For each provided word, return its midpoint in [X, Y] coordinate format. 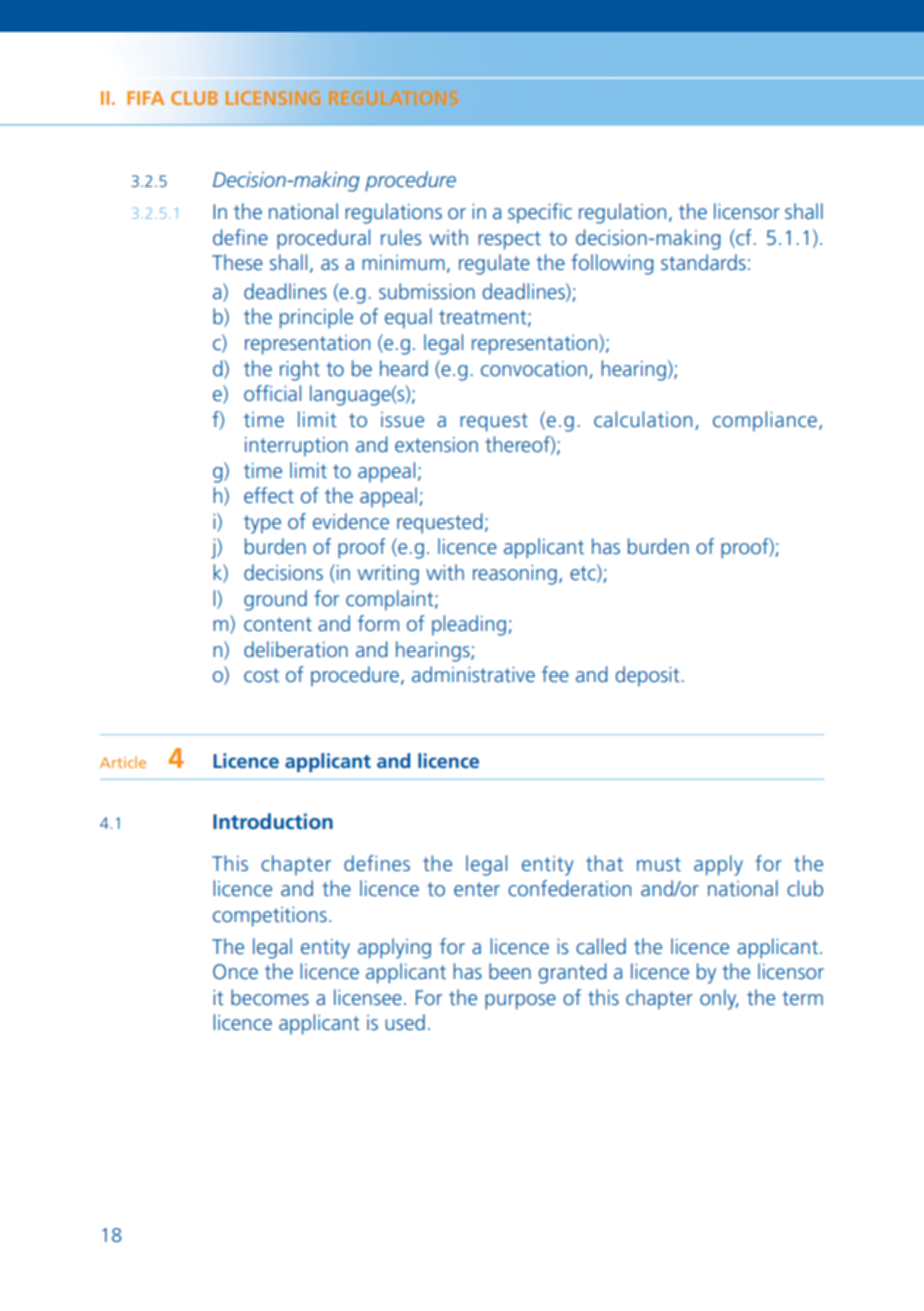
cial [287, 393]
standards [703, 262]
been [510, 971]
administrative [473, 674]
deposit [648, 676]
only [719, 999]
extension [436, 444]
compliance [765, 421]
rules [401, 237]
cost [261, 675]
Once [235, 971]
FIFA [145, 98]
